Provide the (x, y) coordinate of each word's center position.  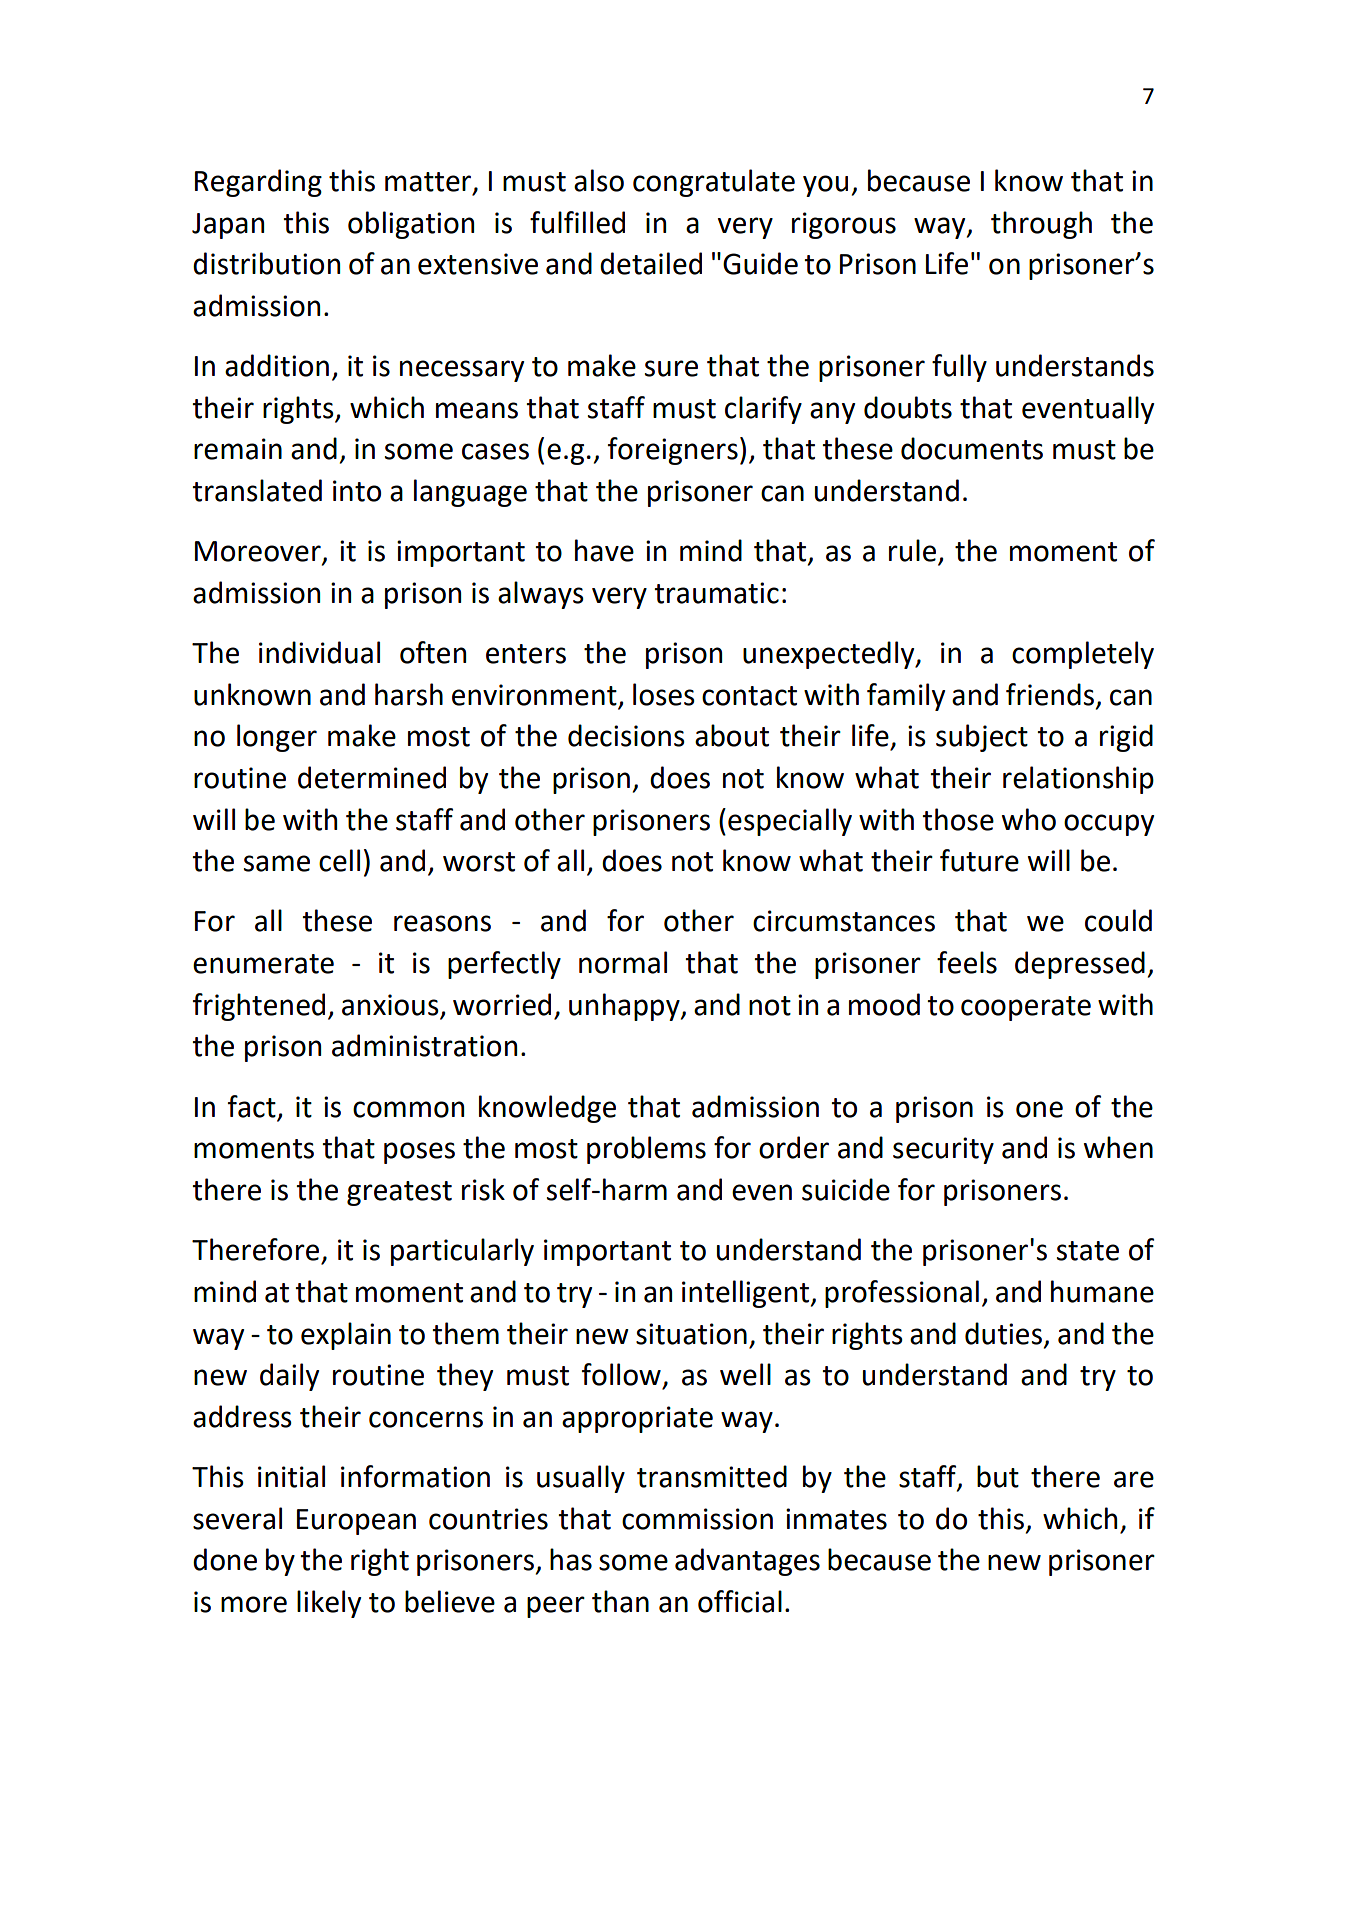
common (408, 1109)
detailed (651, 263)
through (1041, 225)
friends (1050, 694)
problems (646, 1150)
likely (329, 1604)
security (943, 1150)
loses (664, 694)
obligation (411, 225)
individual (319, 652)
